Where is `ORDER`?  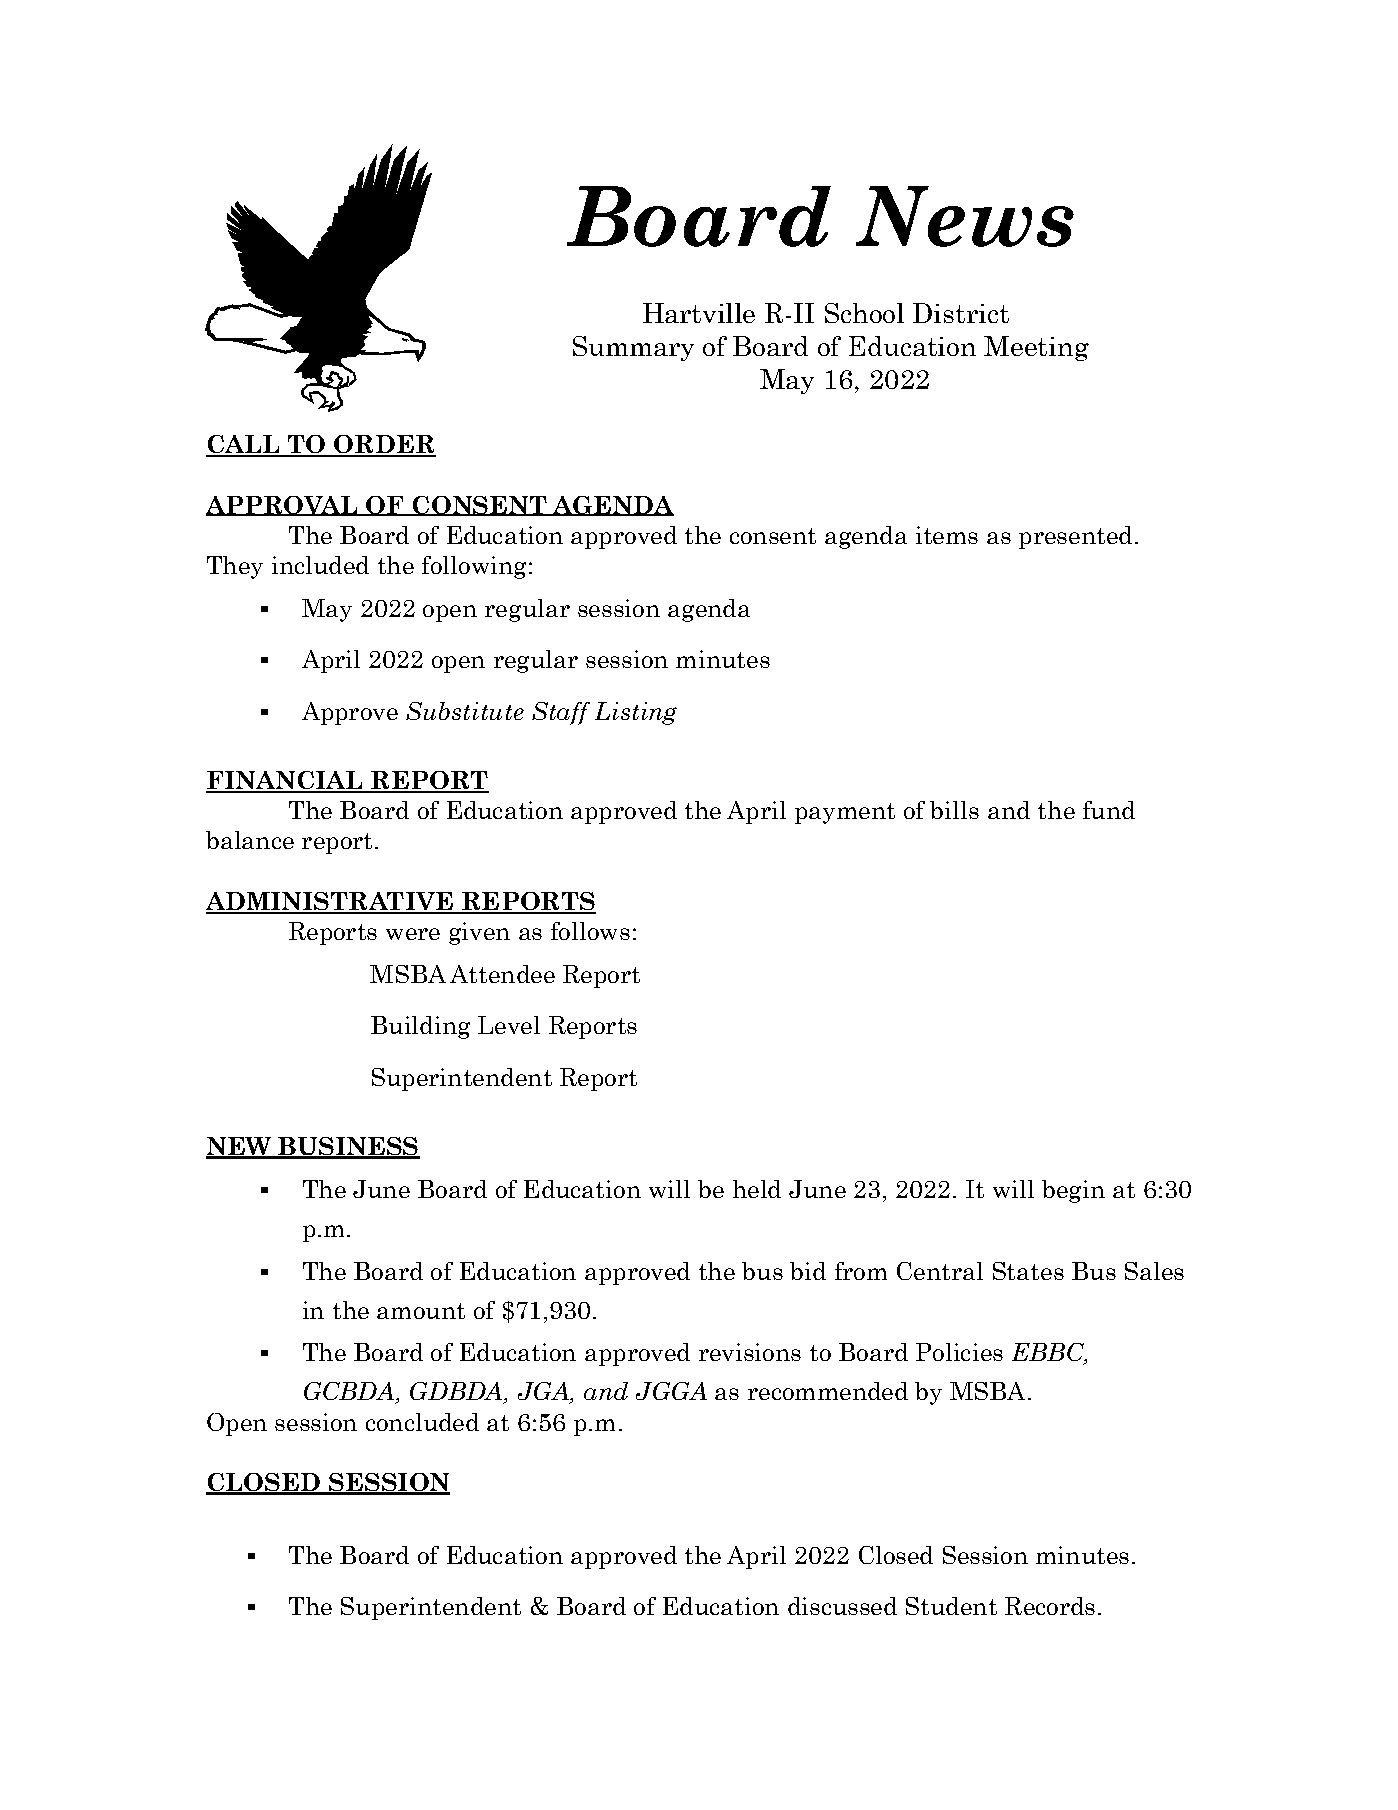 ORDER is located at coordinates (384, 445).
